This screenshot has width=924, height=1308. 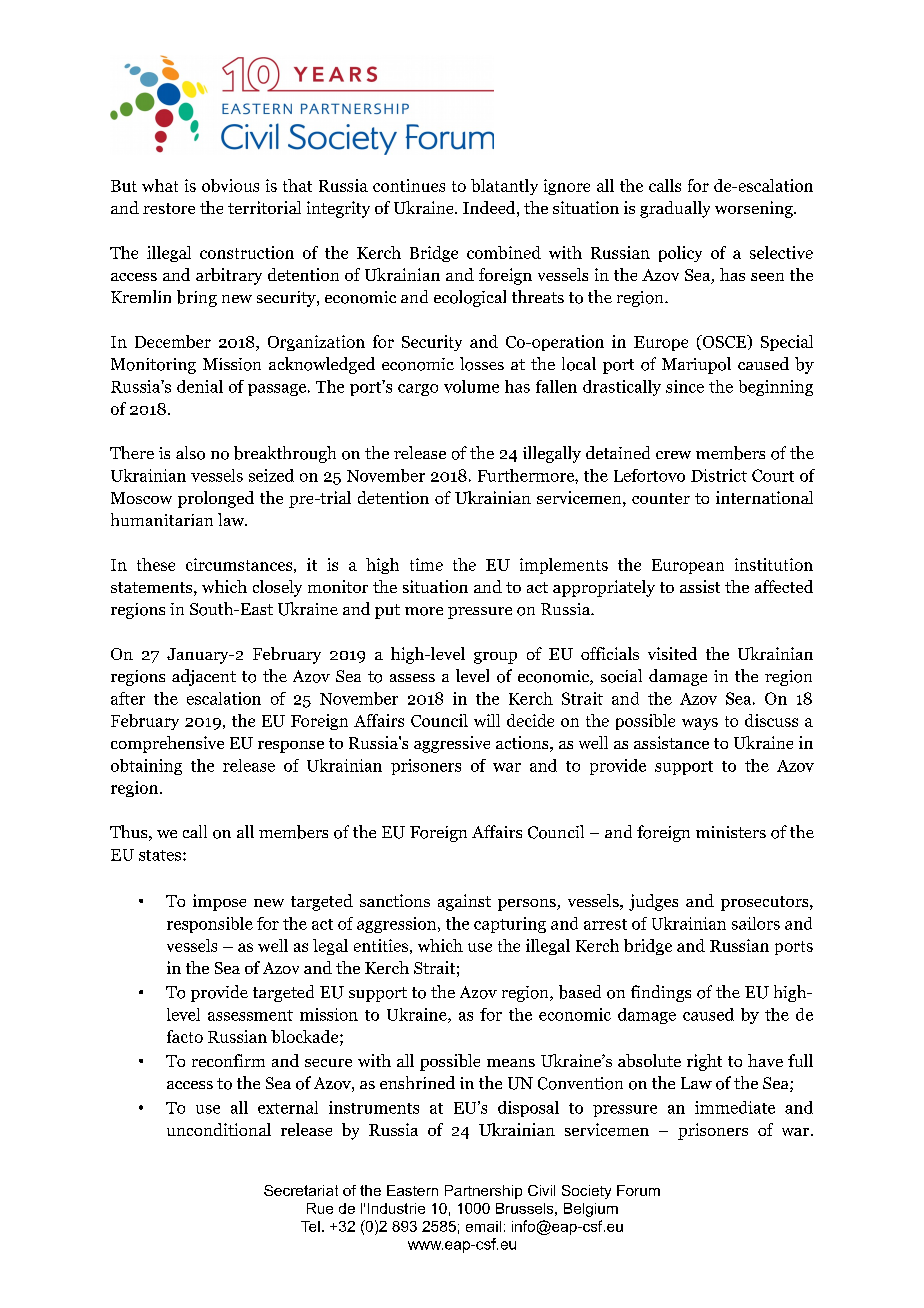 What do you see at coordinates (661, 993) in the screenshot?
I see `findings` at bounding box center [661, 993].
